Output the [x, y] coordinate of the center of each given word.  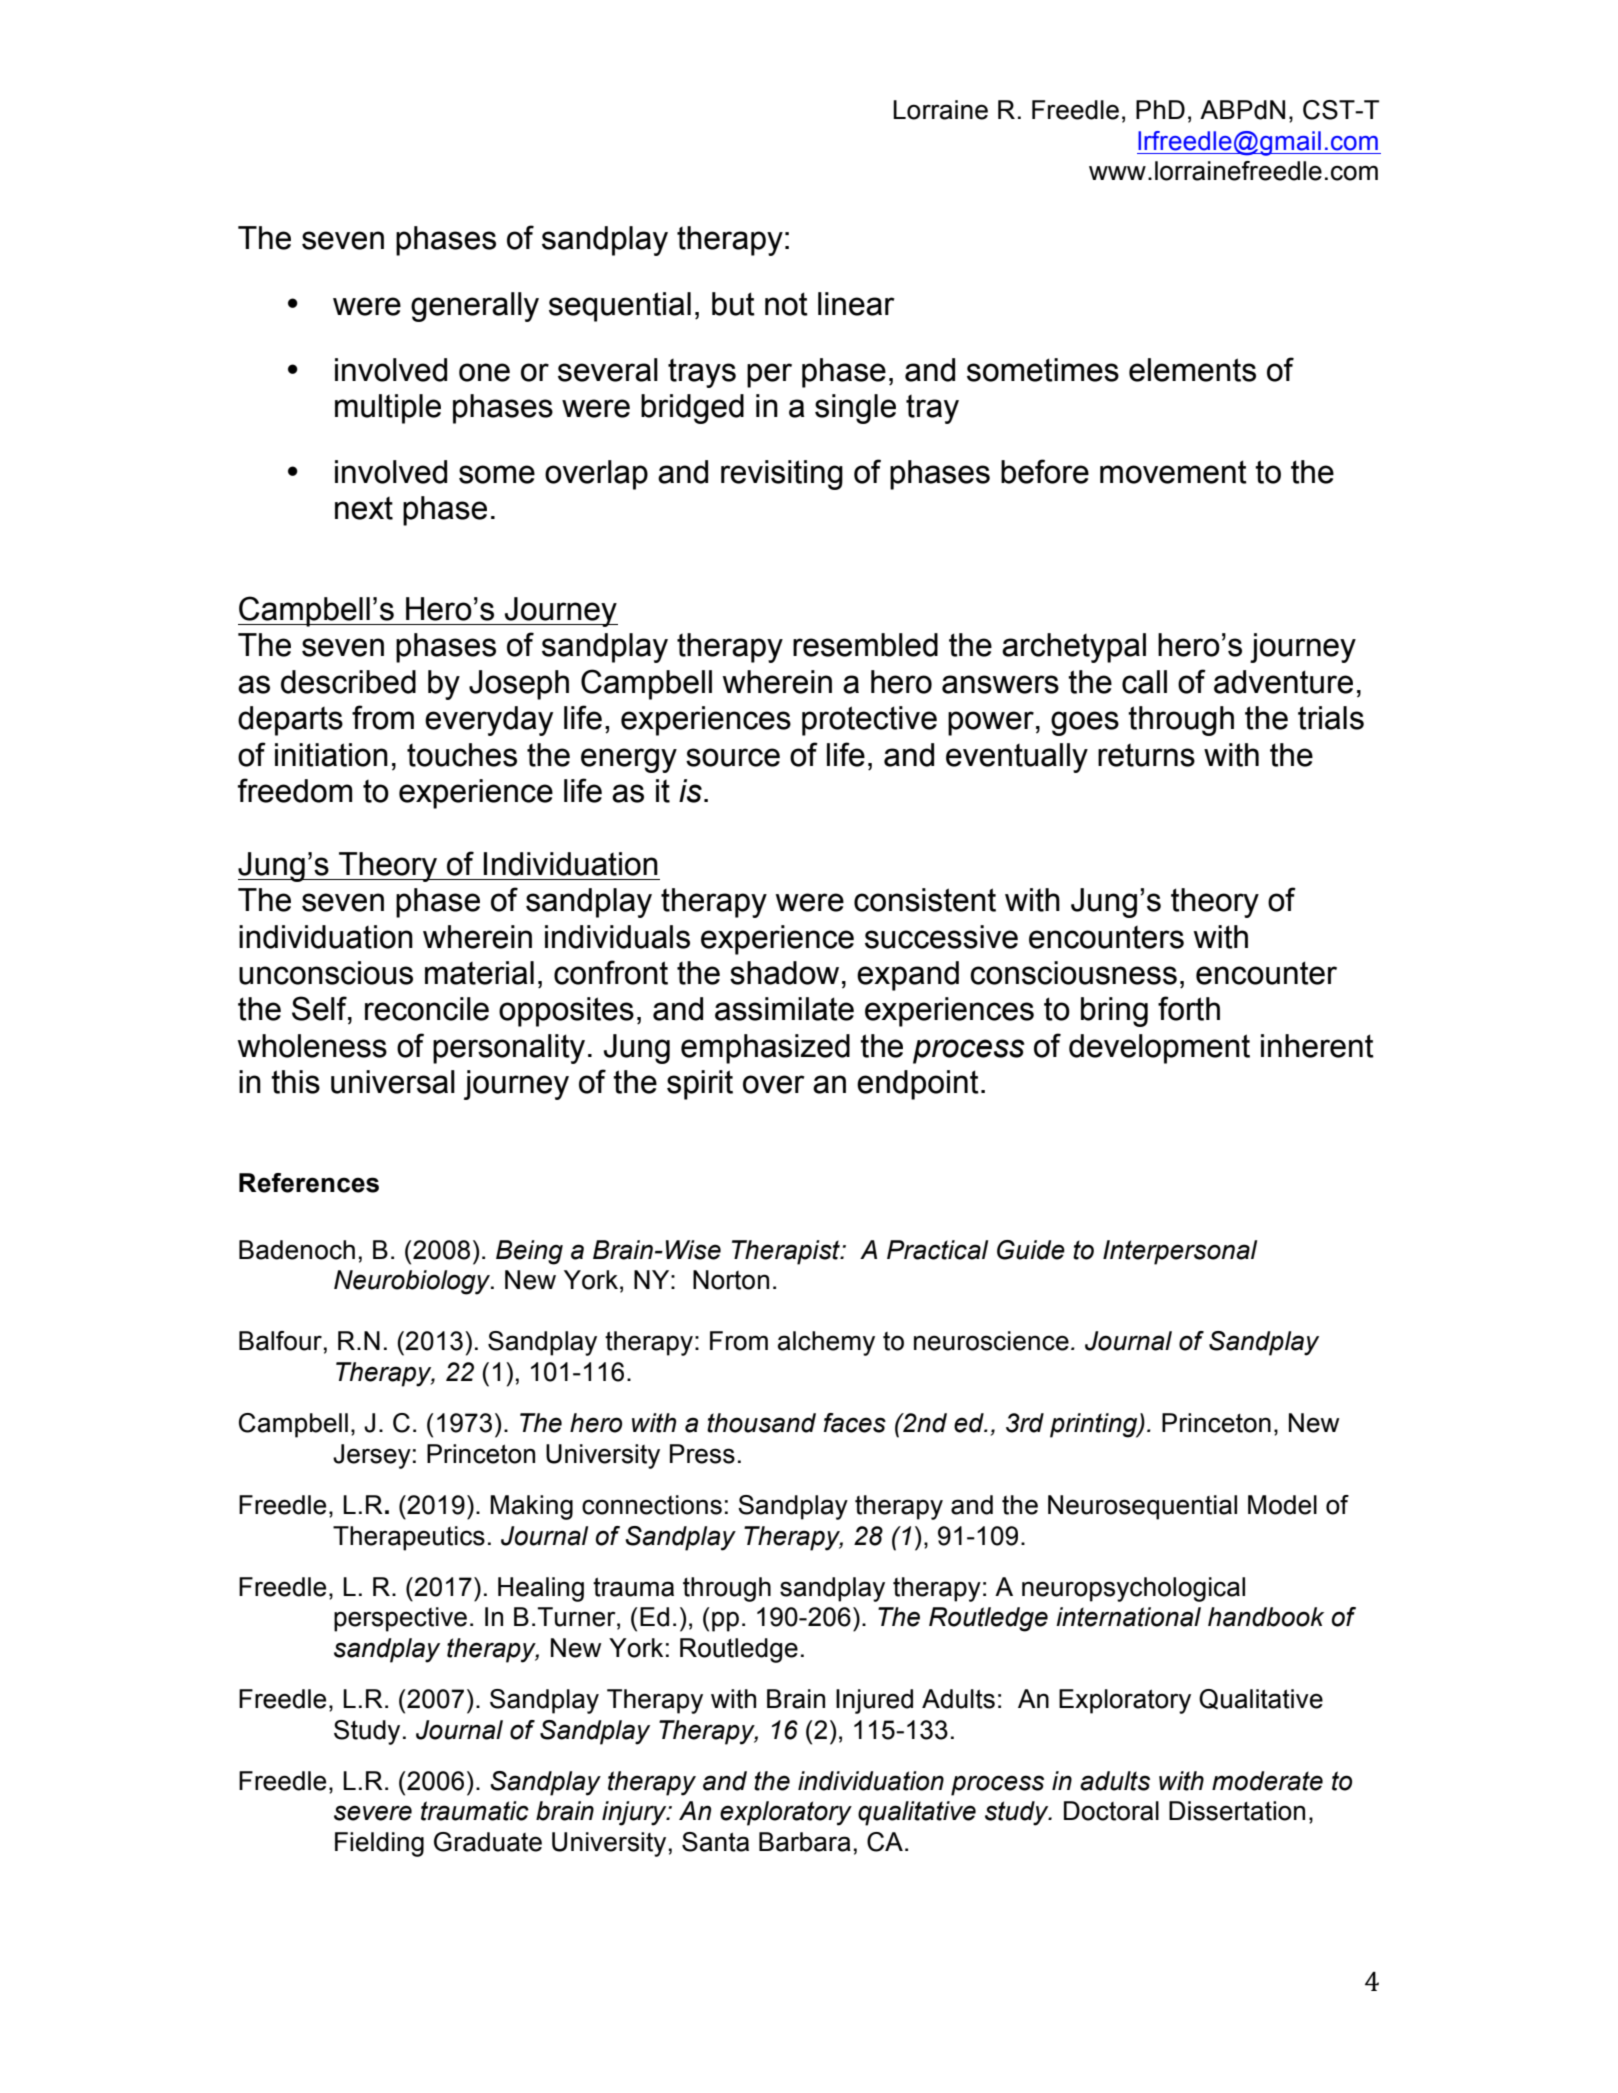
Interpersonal [1180, 1252]
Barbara [805, 1842]
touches [462, 755]
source [733, 757]
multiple [388, 409]
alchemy [826, 1343]
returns [1146, 755]
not [786, 304]
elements [1192, 370]
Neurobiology [413, 1282]
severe [373, 1813]
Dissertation [1237, 1811]
